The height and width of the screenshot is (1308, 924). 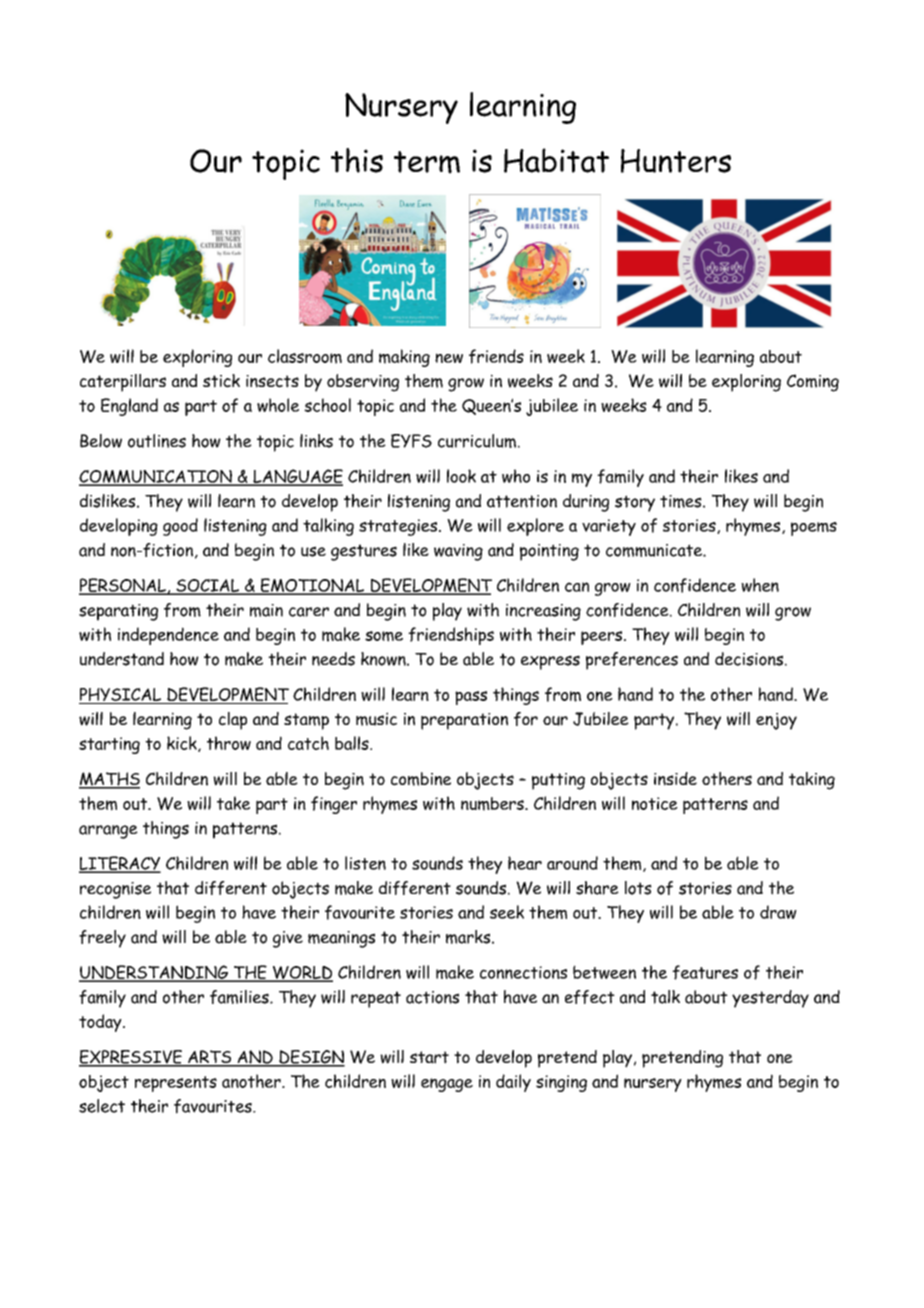 I want to click on some, so click(x=384, y=636).
